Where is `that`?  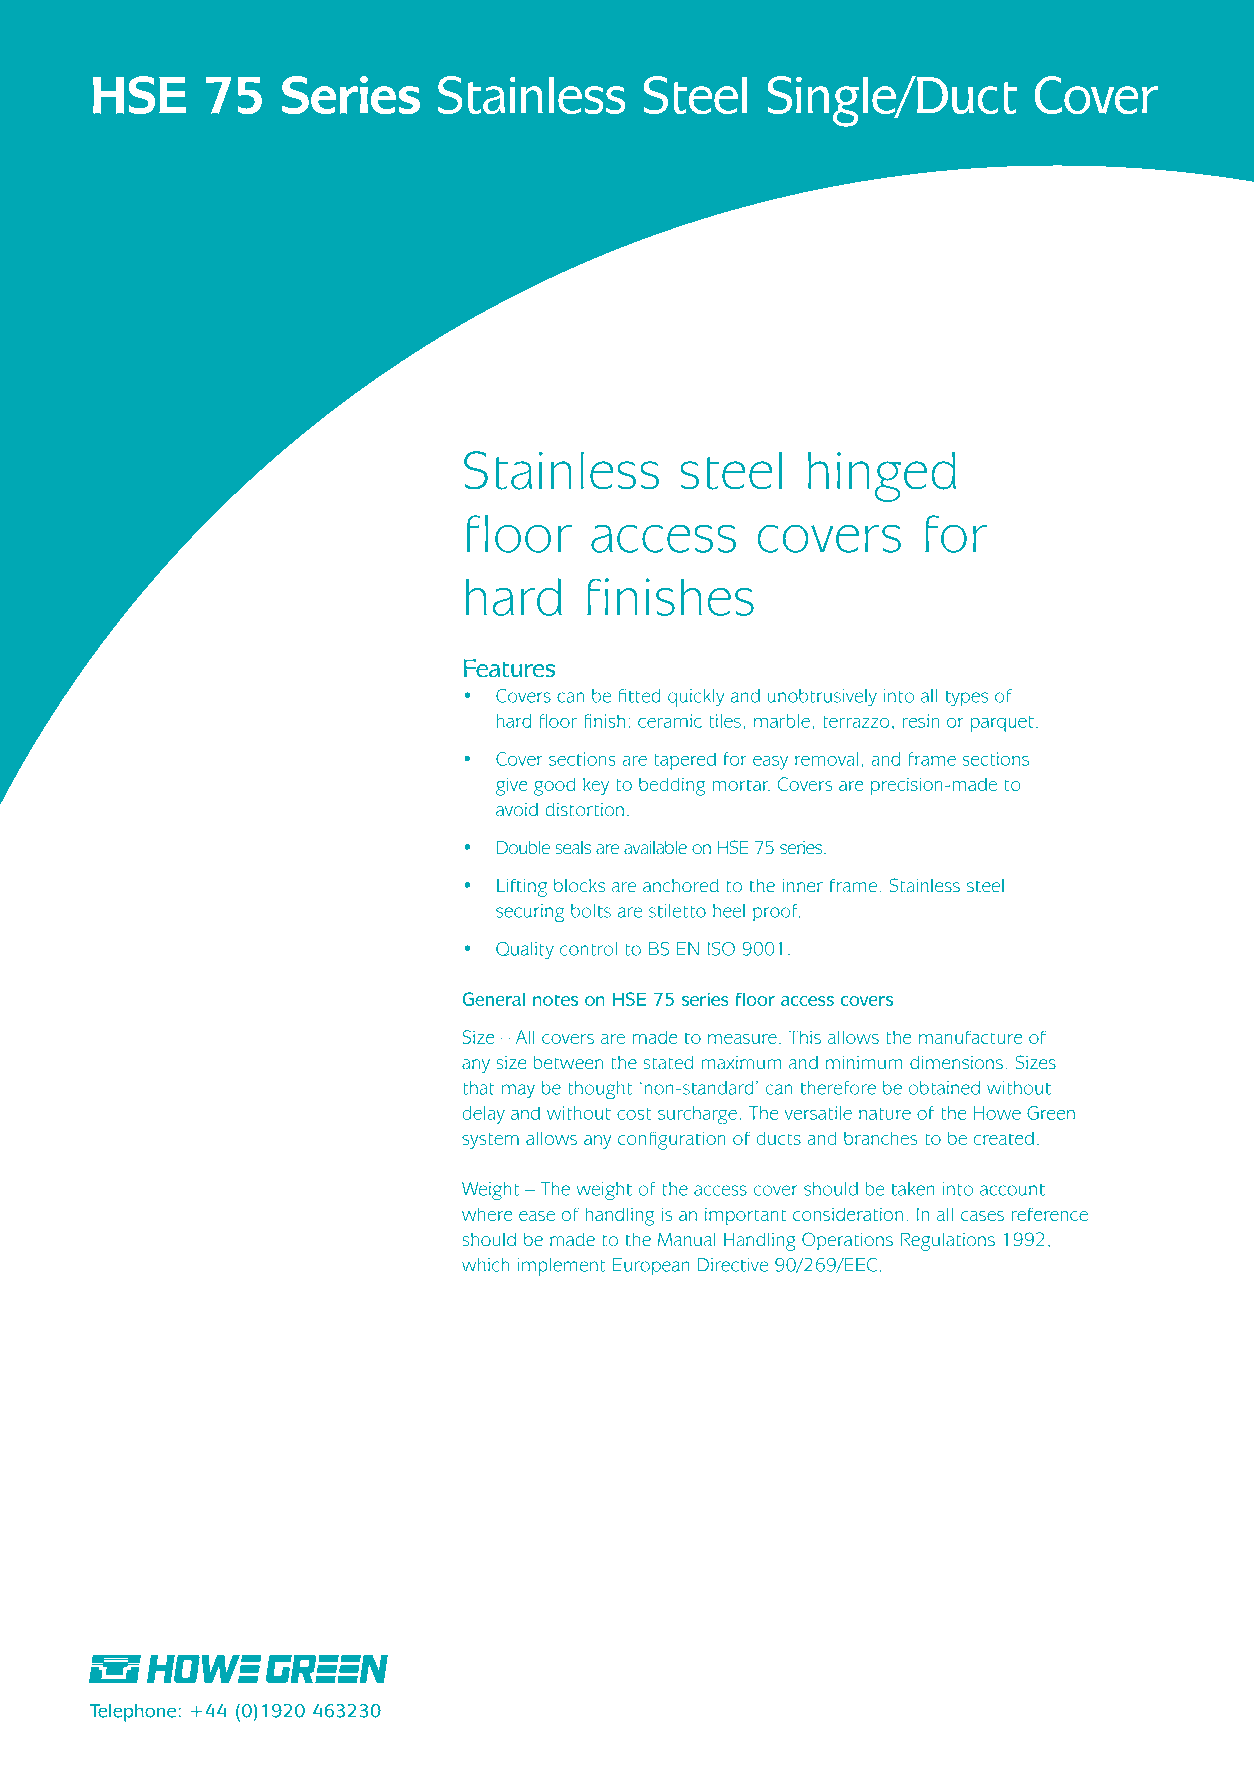
that is located at coordinates (479, 1088).
